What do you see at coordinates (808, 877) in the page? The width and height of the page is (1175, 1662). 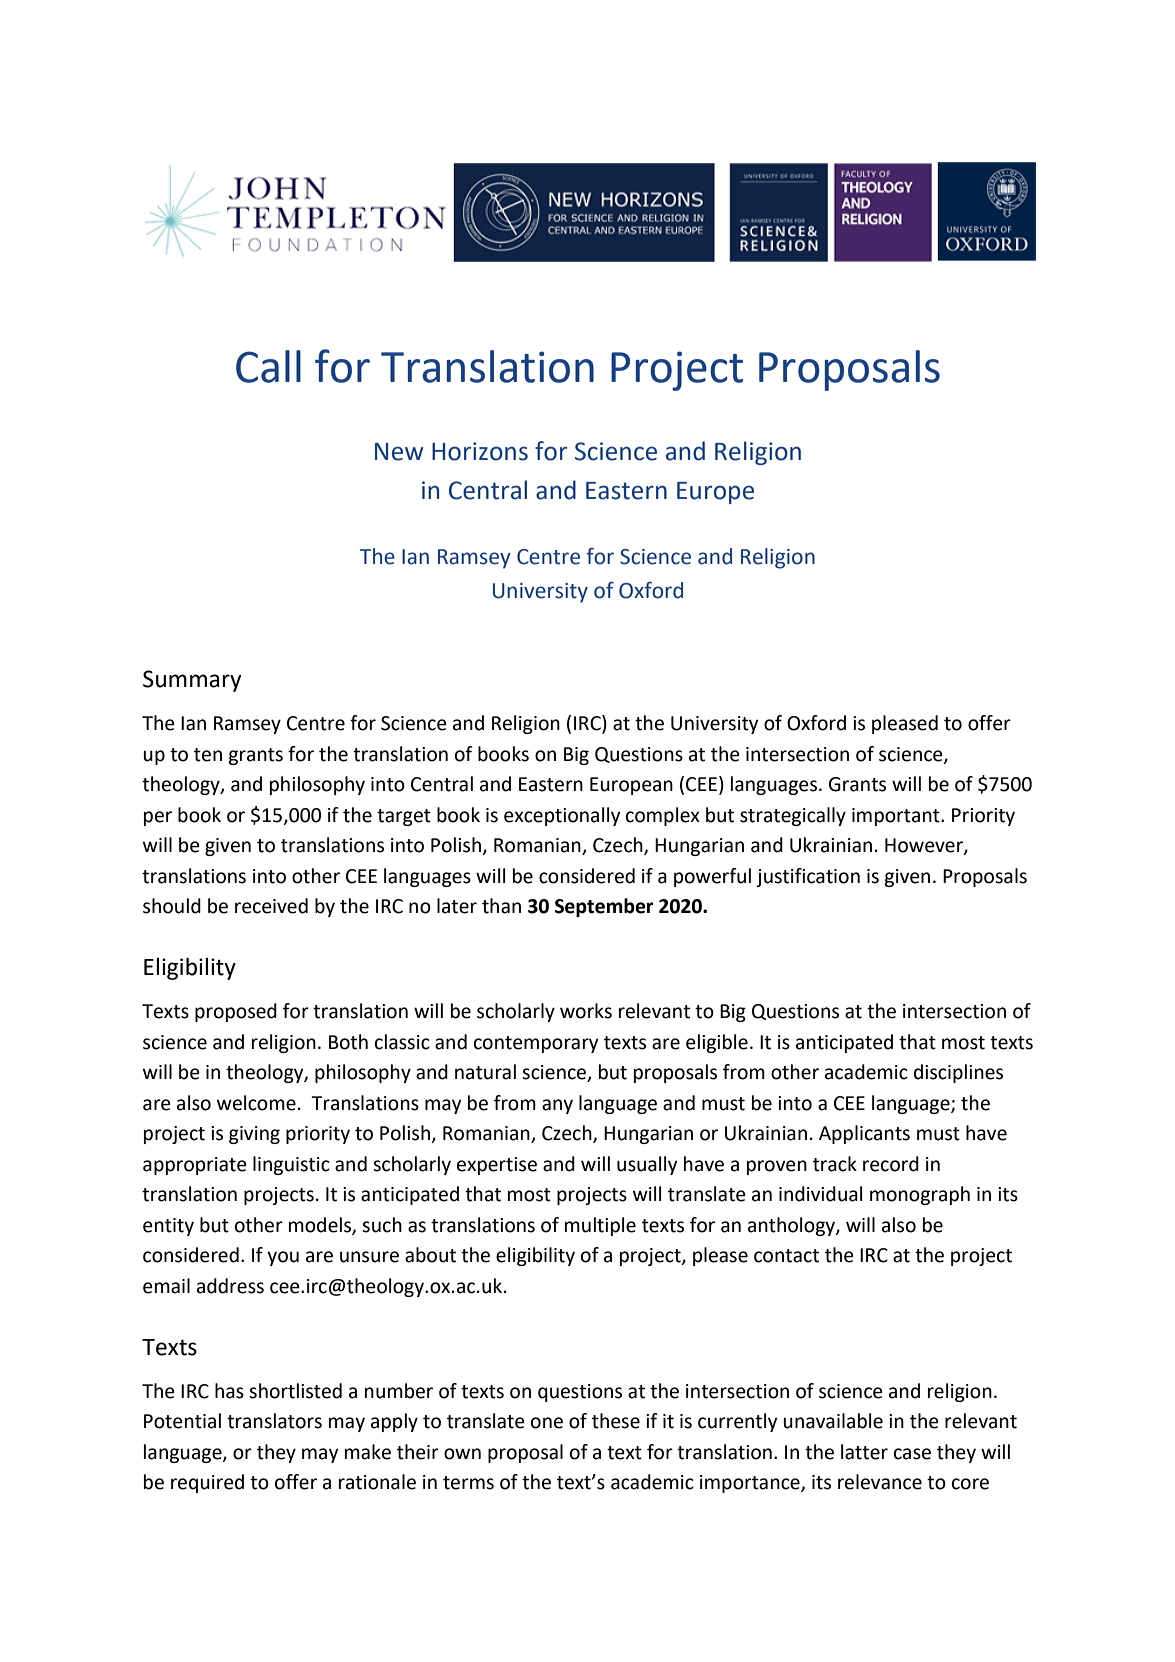 I see `justification` at bounding box center [808, 877].
